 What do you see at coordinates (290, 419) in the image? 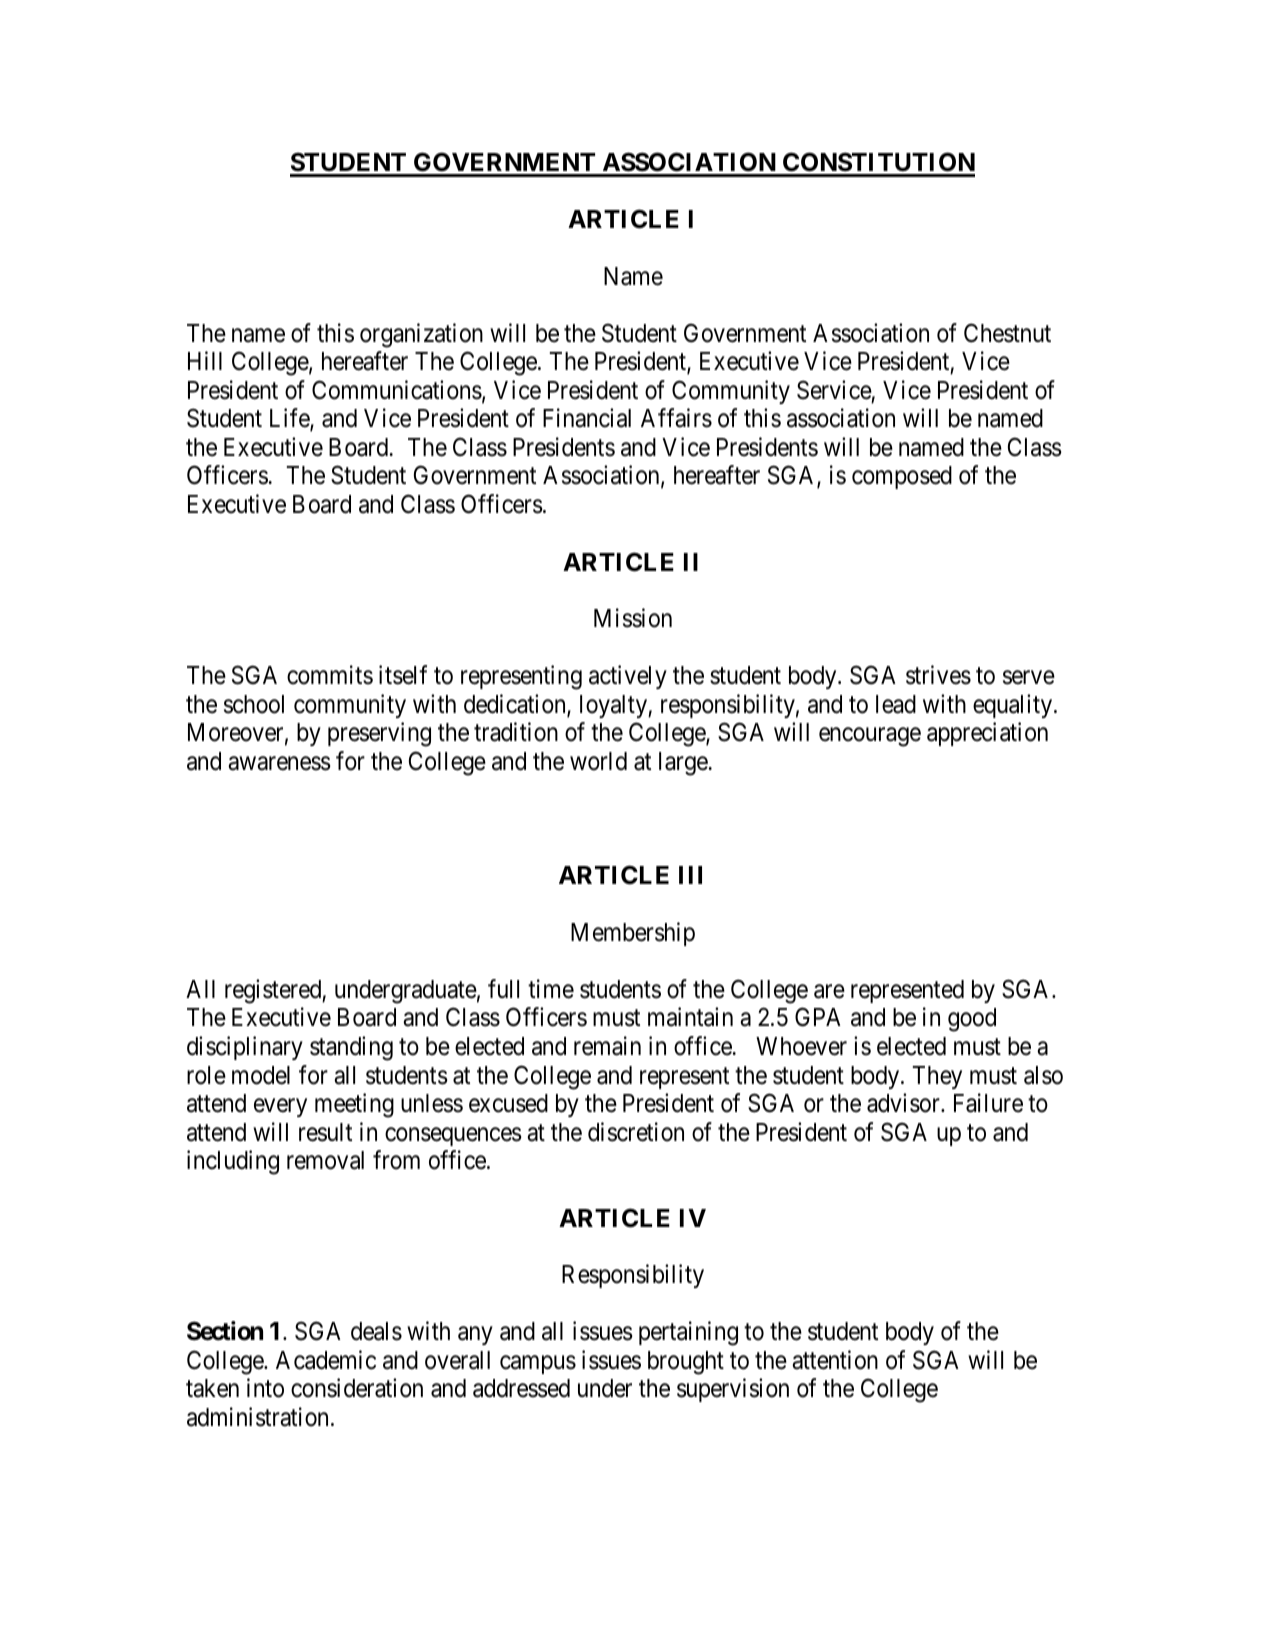
I see `Life` at bounding box center [290, 419].
